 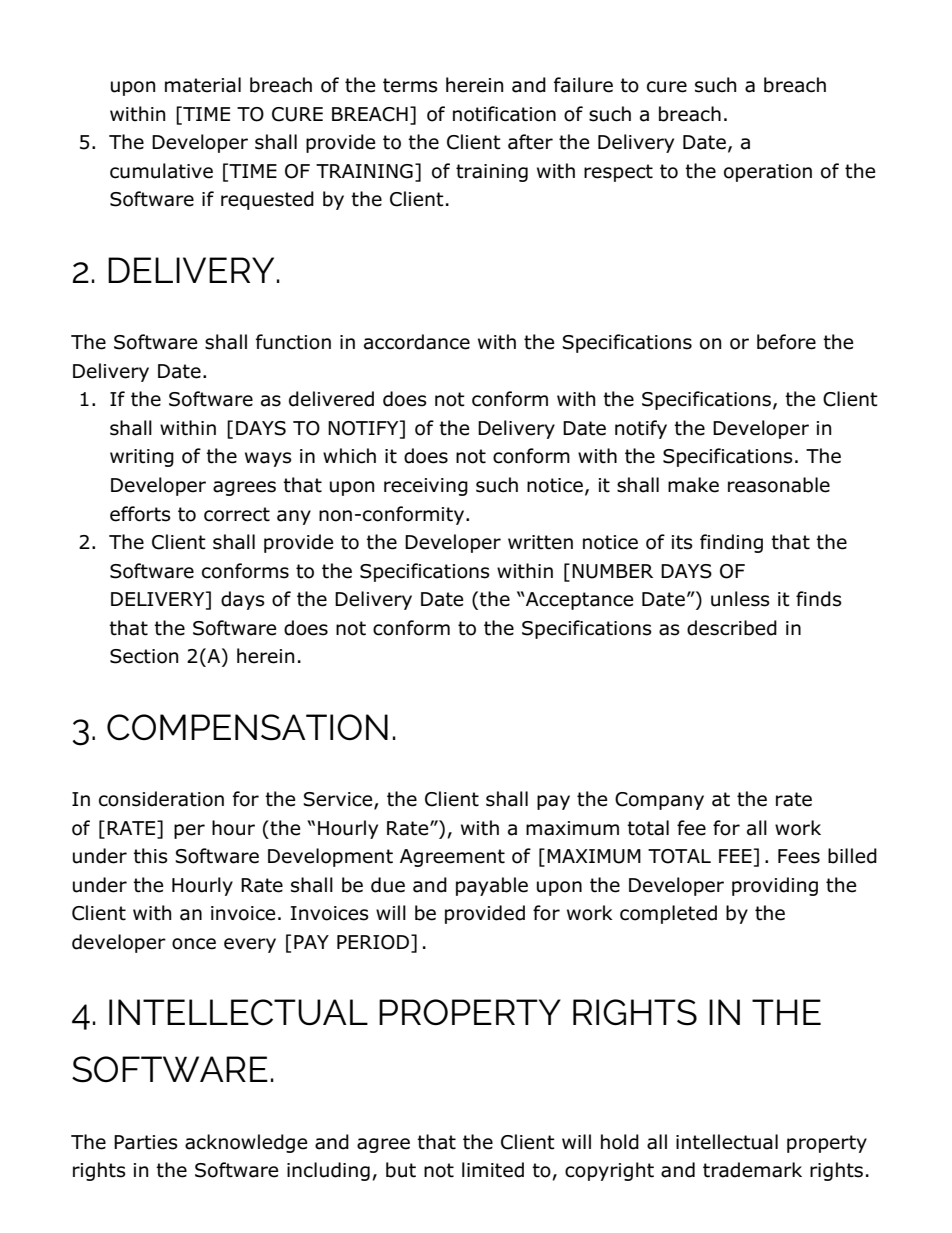 What do you see at coordinates (768, 173) in the image?
I see `operation` at bounding box center [768, 173].
